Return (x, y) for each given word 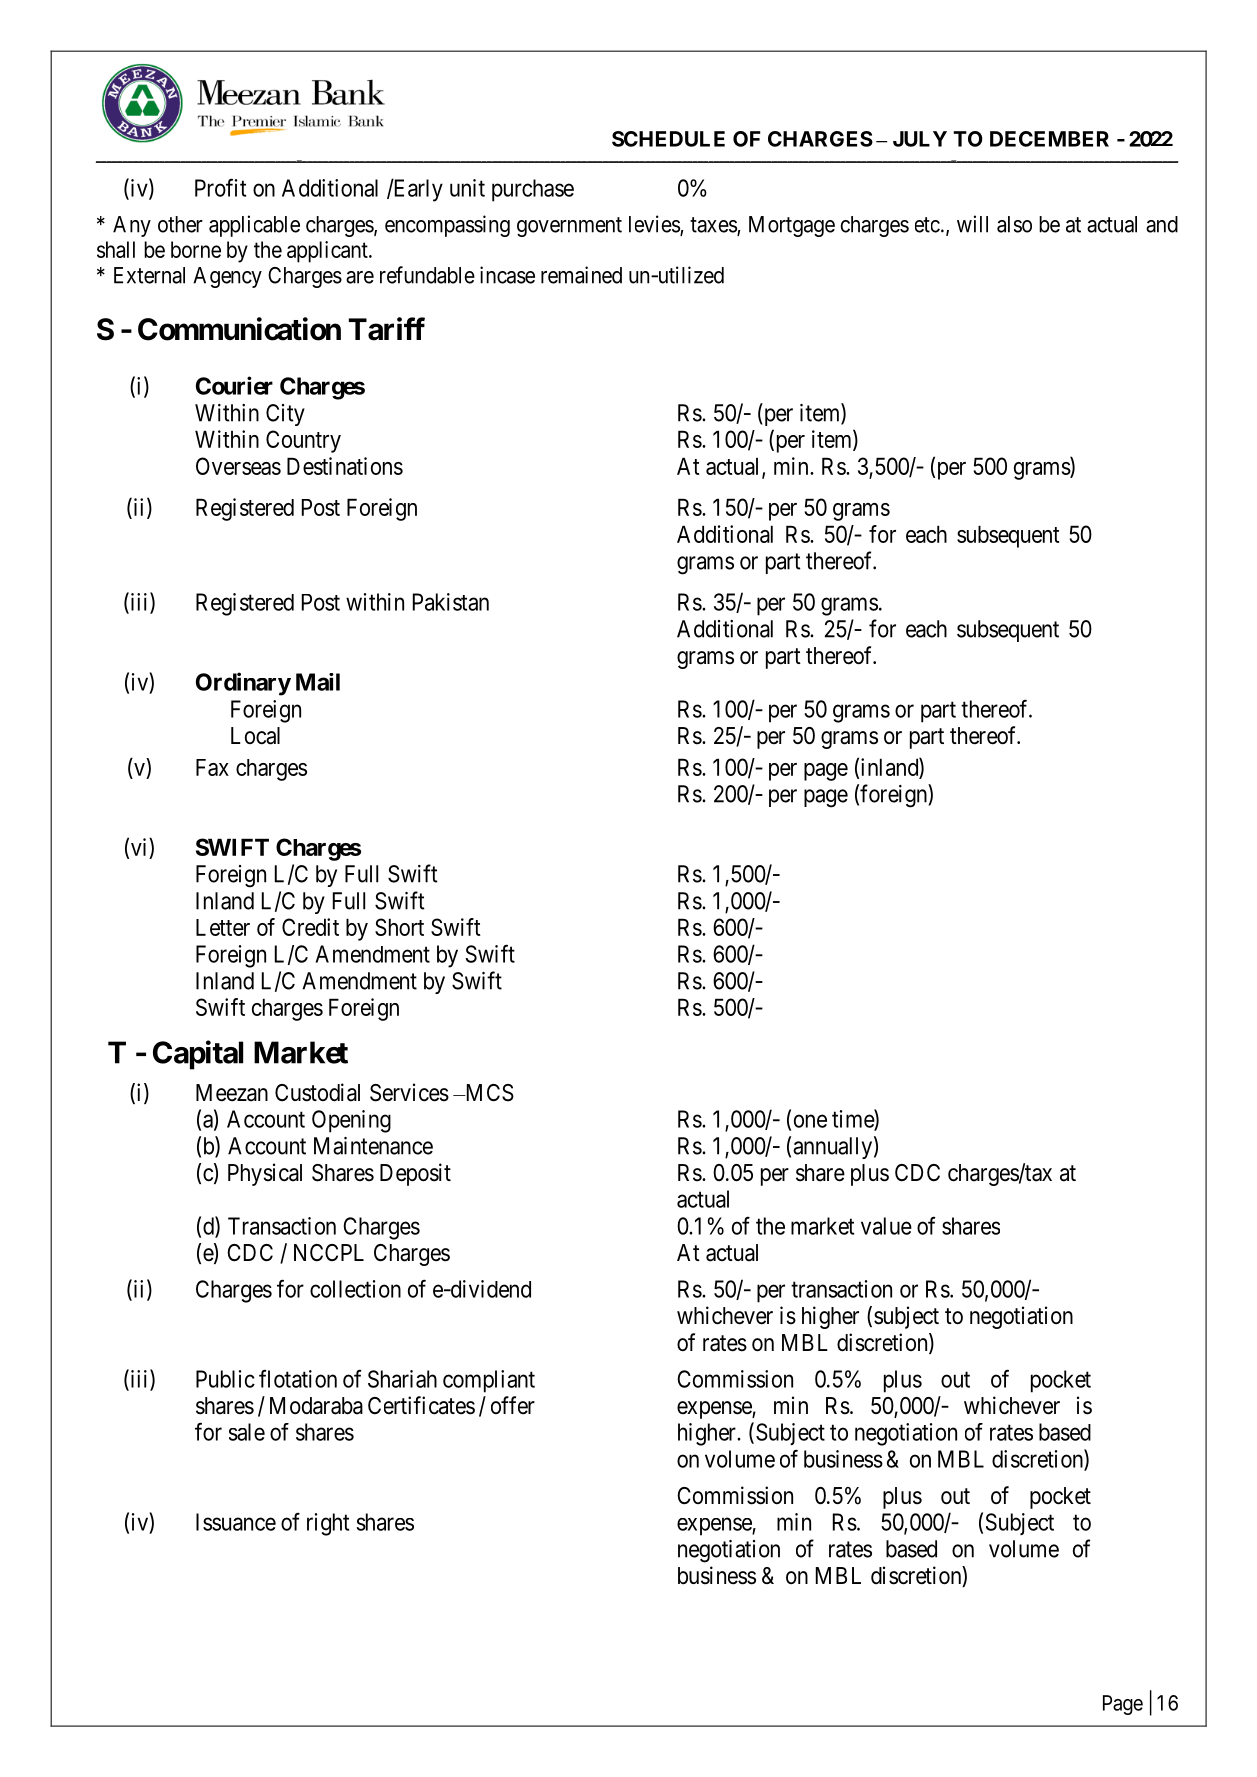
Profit (220, 187)
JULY (920, 139)
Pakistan (451, 602)
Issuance (236, 1522)
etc (927, 225)
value (886, 1226)
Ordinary (243, 684)
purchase (533, 190)
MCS (488, 1093)
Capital (198, 1055)
